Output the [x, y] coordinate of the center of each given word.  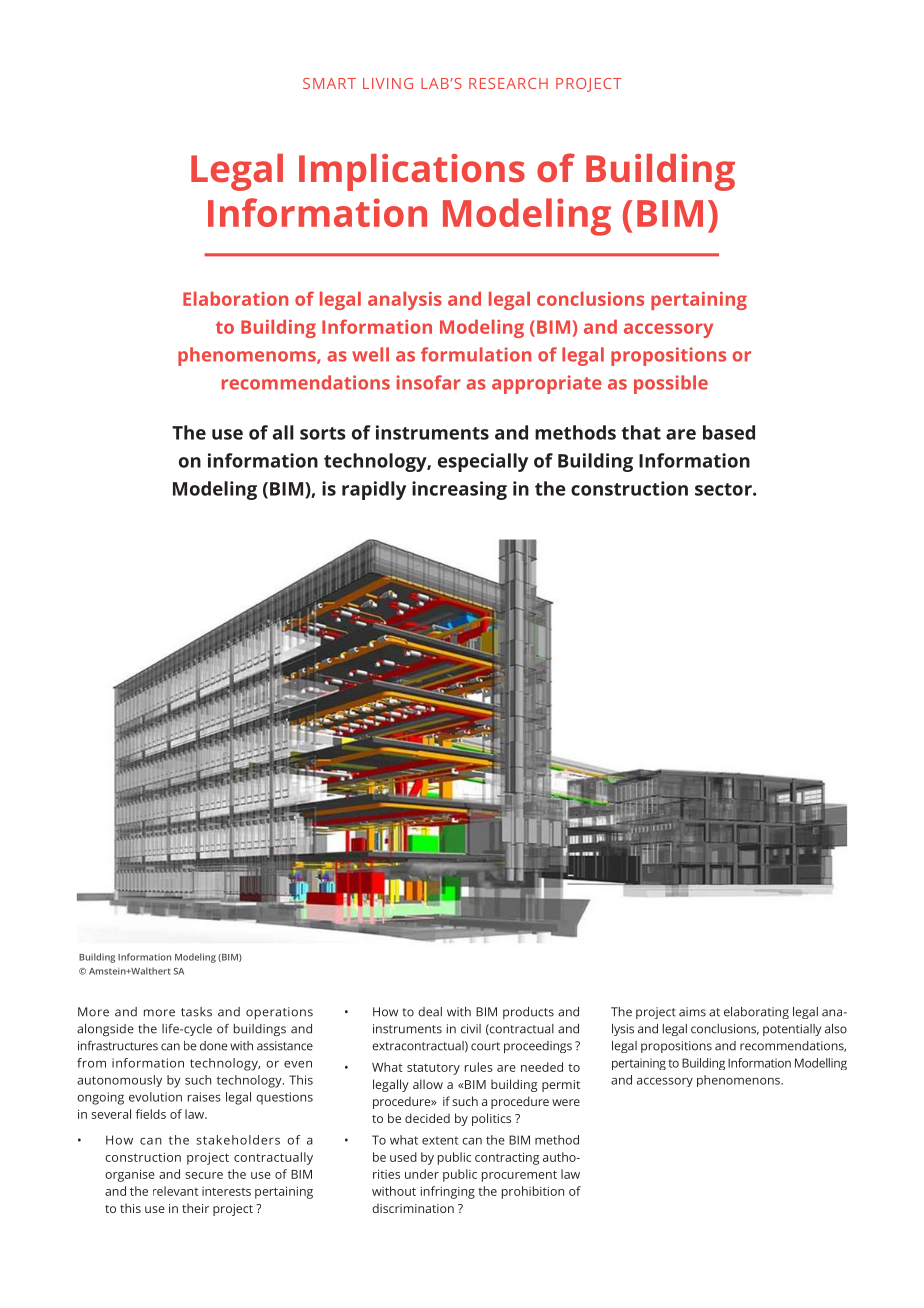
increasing [459, 490]
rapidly [374, 490]
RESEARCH [508, 83]
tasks [196, 1012]
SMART [329, 83]
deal [430, 1012]
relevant [176, 1191]
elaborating [756, 1013]
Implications [412, 172]
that [641, 432]
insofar [429, 382]
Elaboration [235, 298]
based [729, 432]
